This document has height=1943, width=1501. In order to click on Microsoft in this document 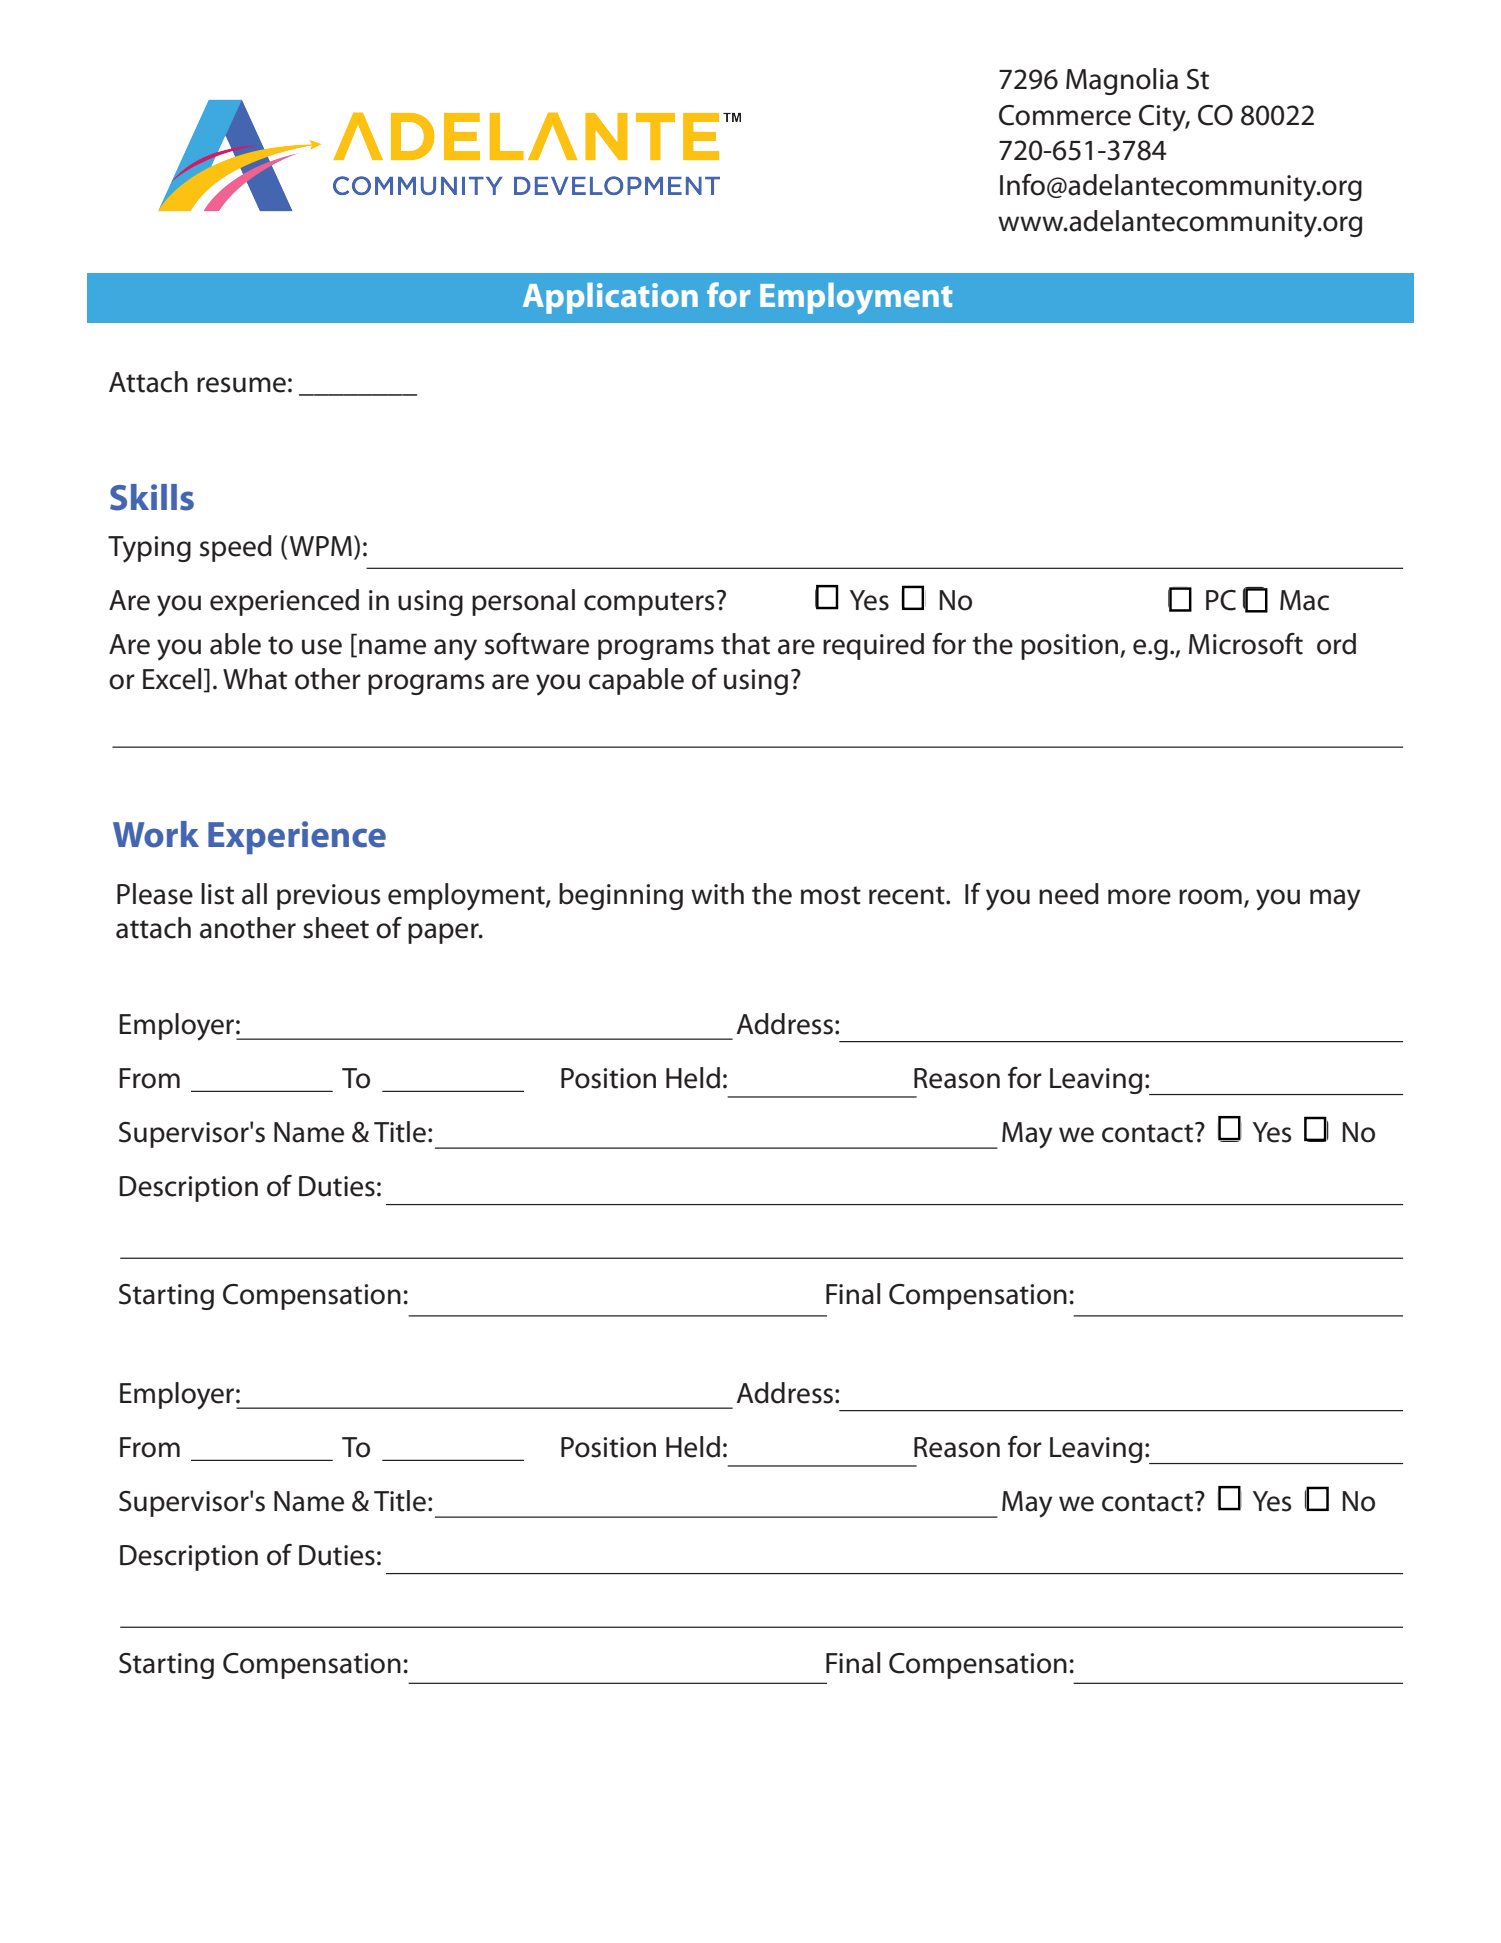, I will do `click(1246, 644)`.
